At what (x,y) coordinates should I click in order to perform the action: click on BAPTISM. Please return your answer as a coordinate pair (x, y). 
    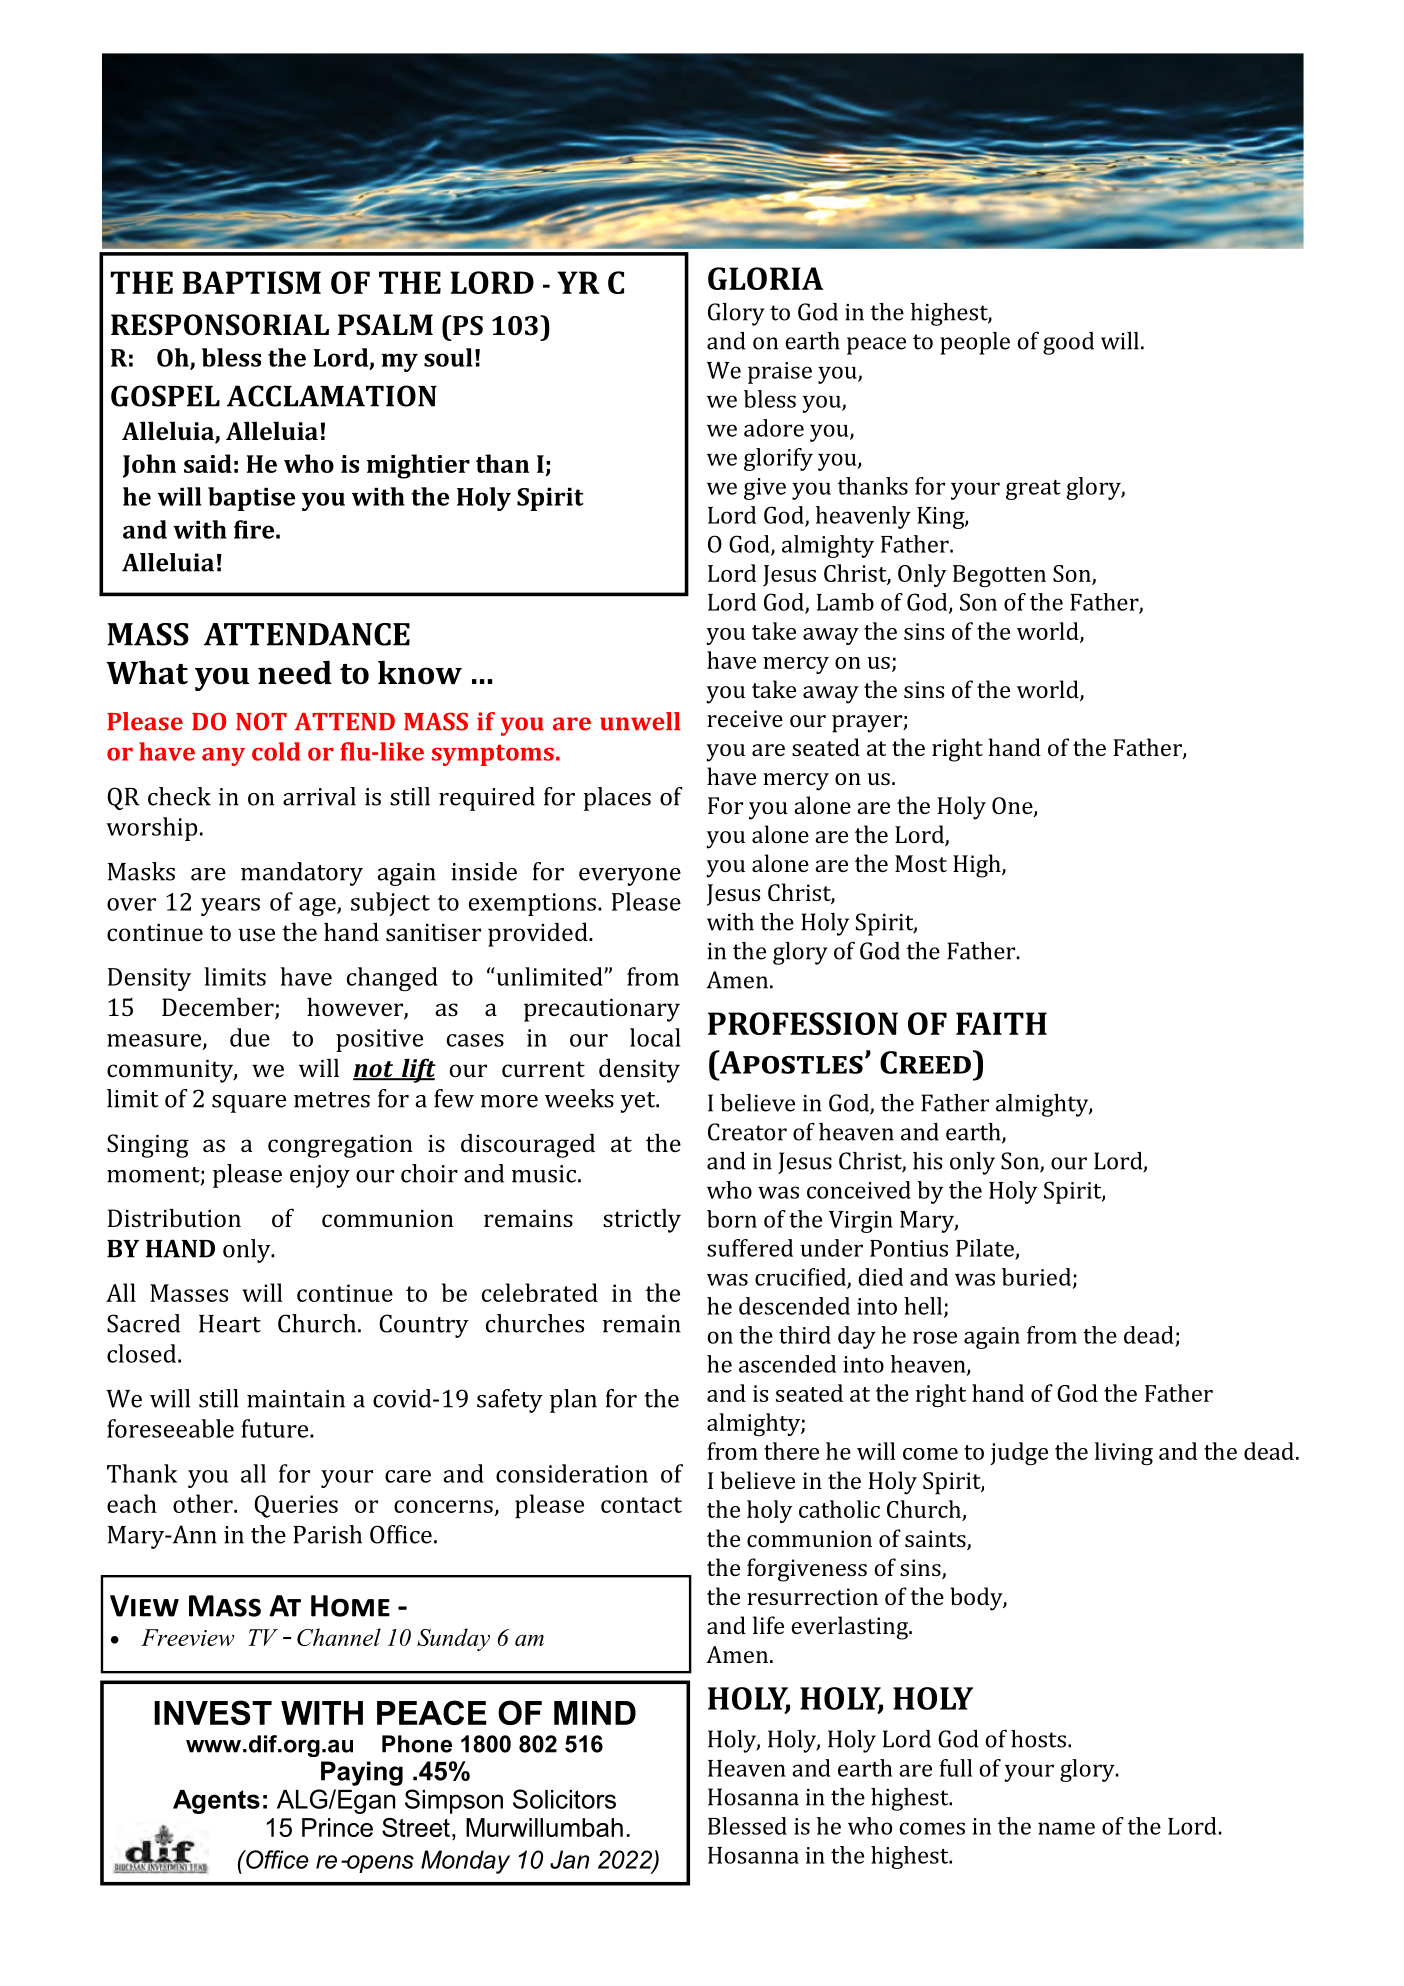
    Looking at the image, I should click on (252, 282).
